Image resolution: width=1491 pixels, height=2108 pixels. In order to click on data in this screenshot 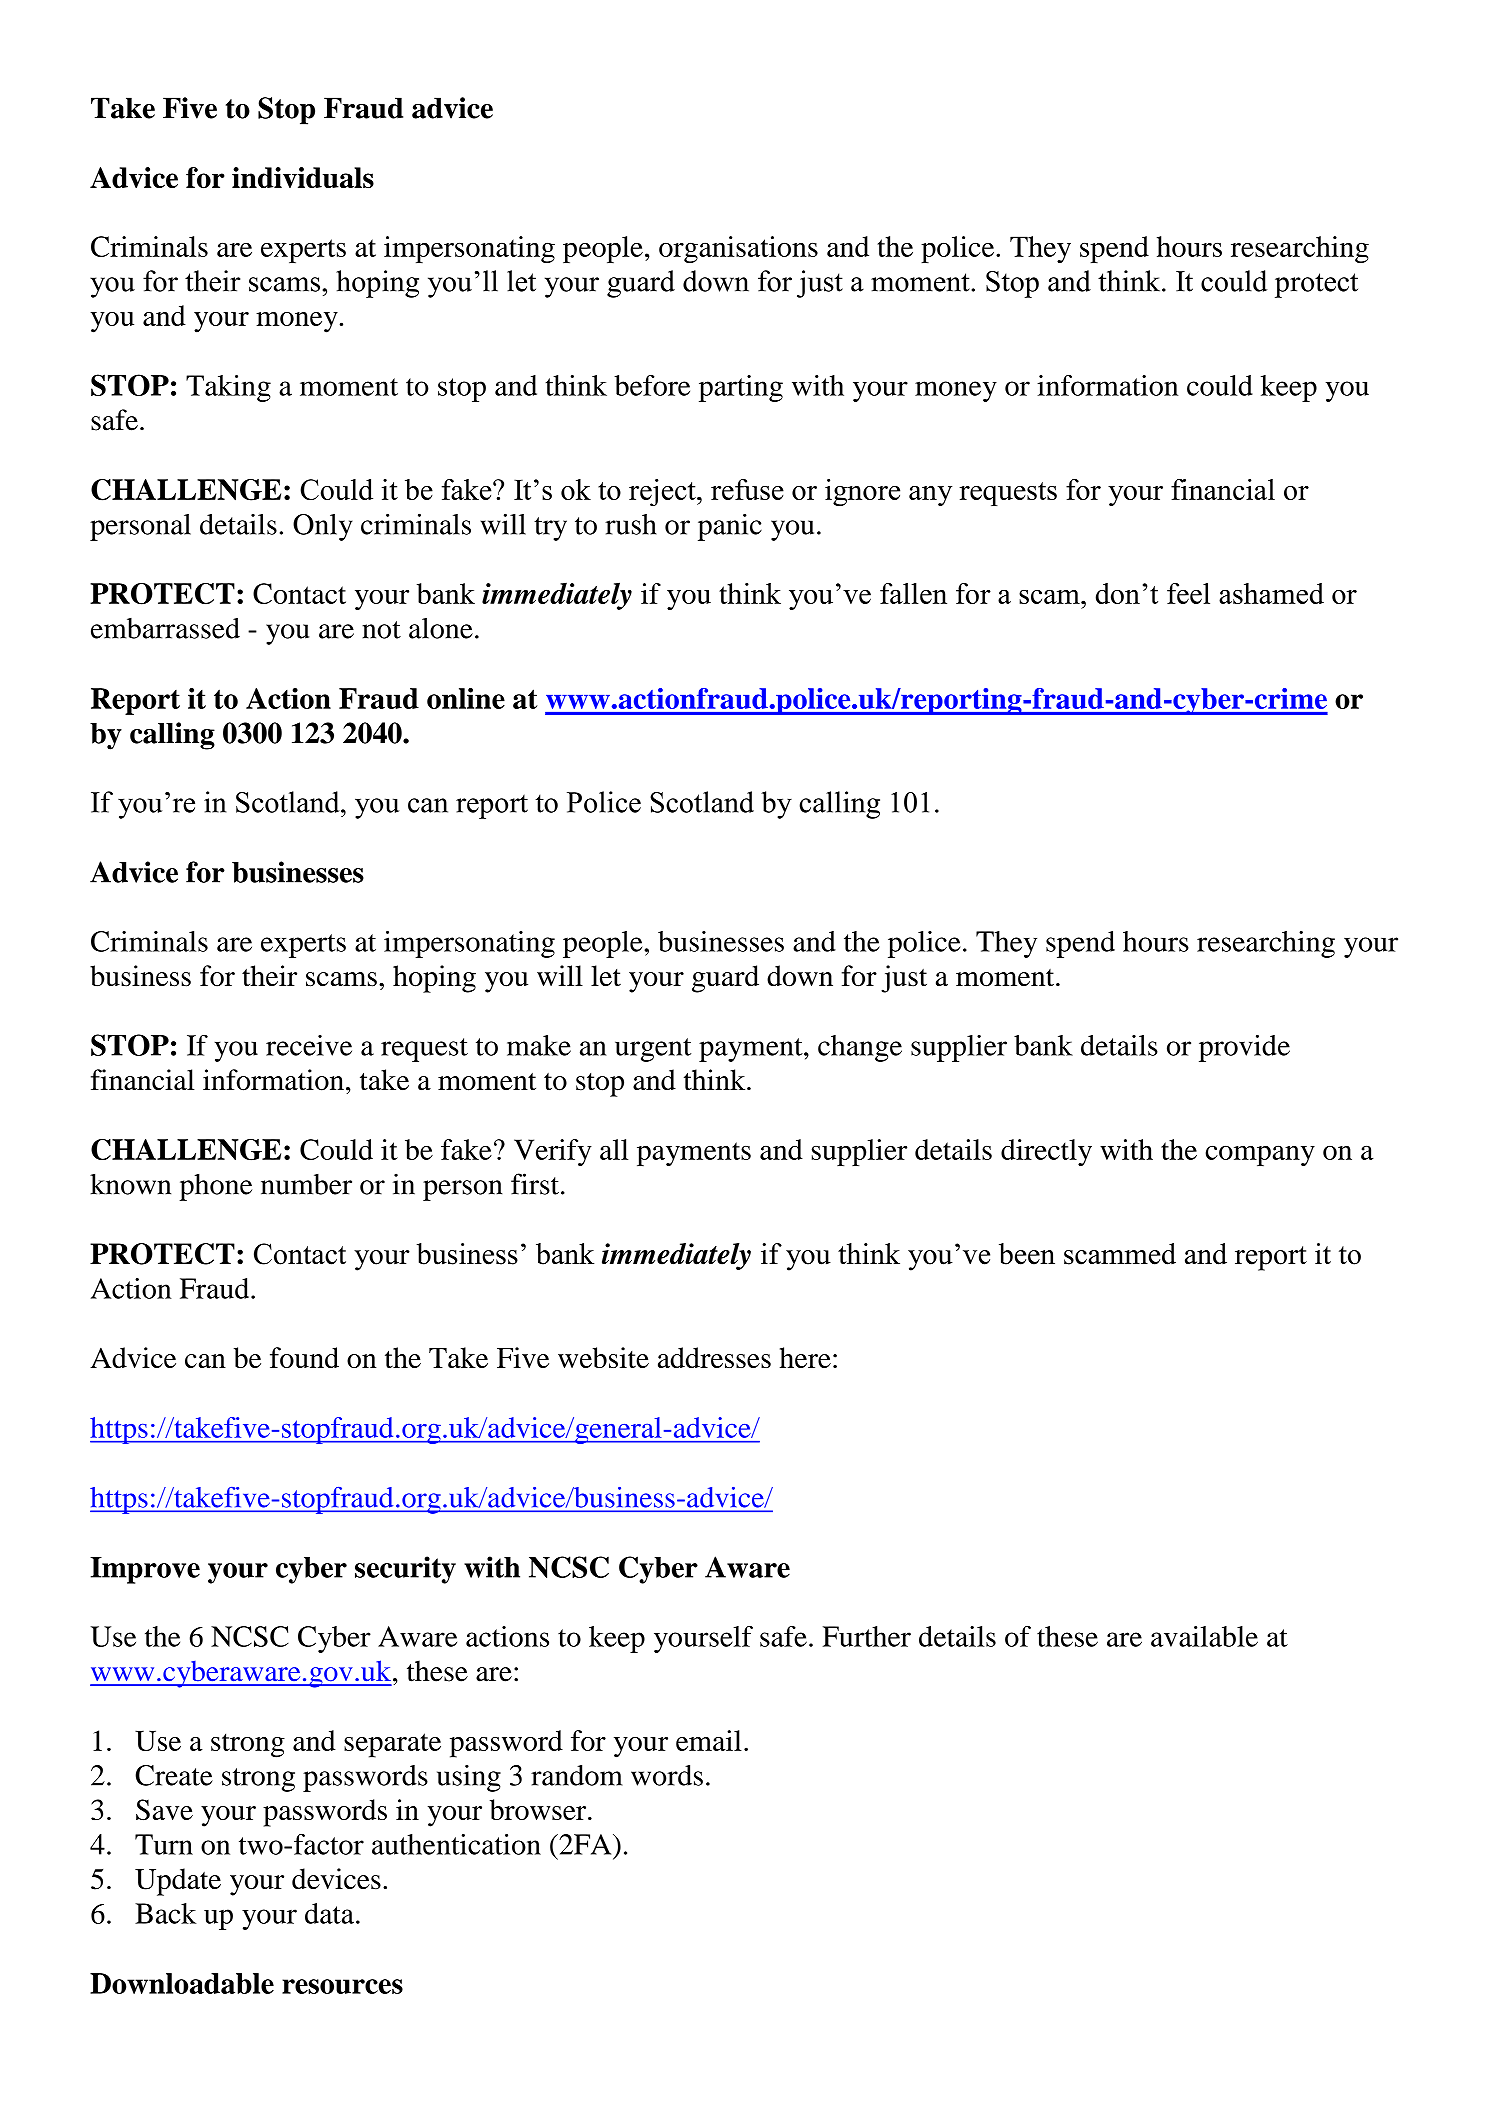, I will do `click(329, 1913)`.
